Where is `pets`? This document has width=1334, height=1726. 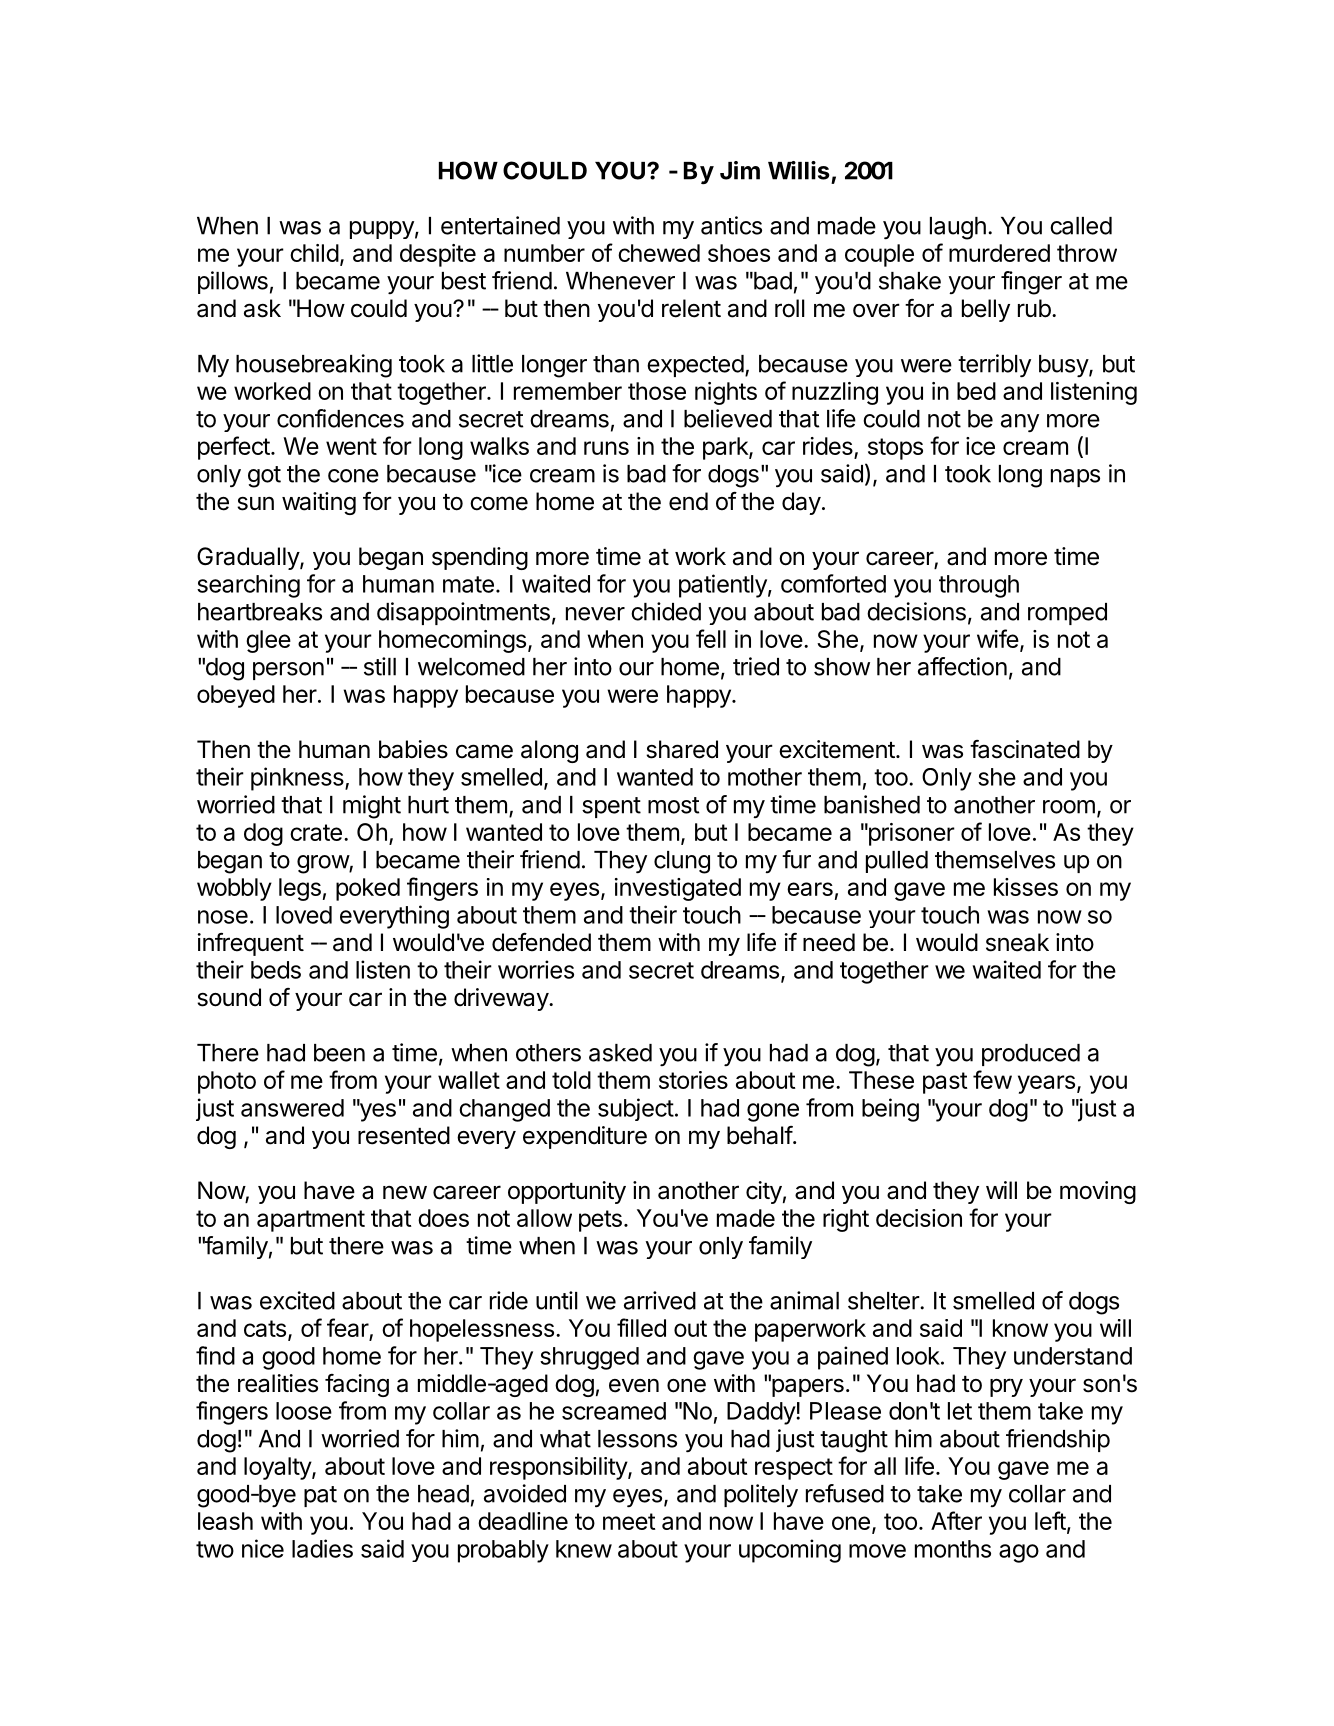 pets is located at coordinates (600, 1221).
